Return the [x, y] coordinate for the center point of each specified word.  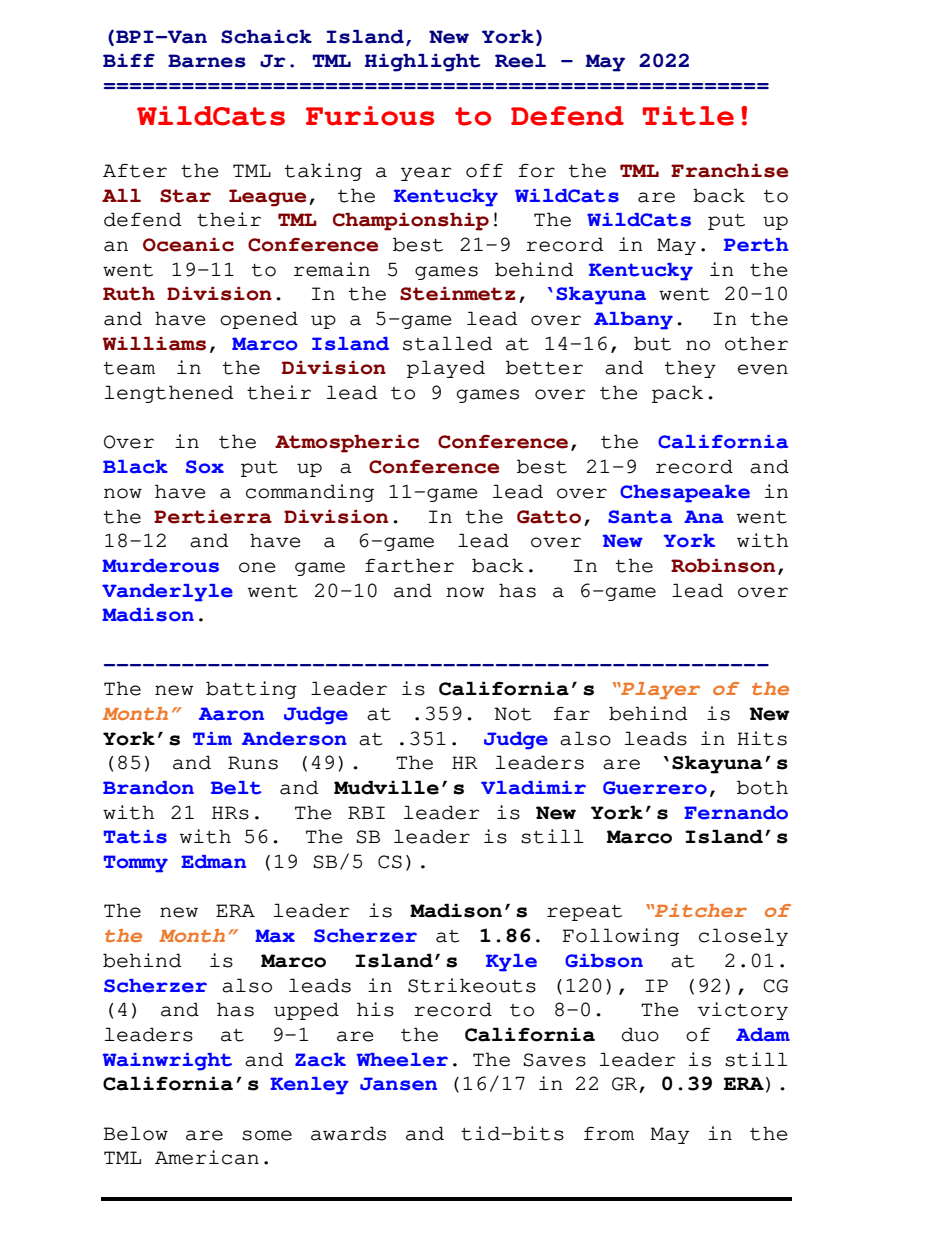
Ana [704, 517]
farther [409, 565]
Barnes [207, 61]
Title [688, 116]
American [207, 1157]
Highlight [422, 63]
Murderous [160, 566]
